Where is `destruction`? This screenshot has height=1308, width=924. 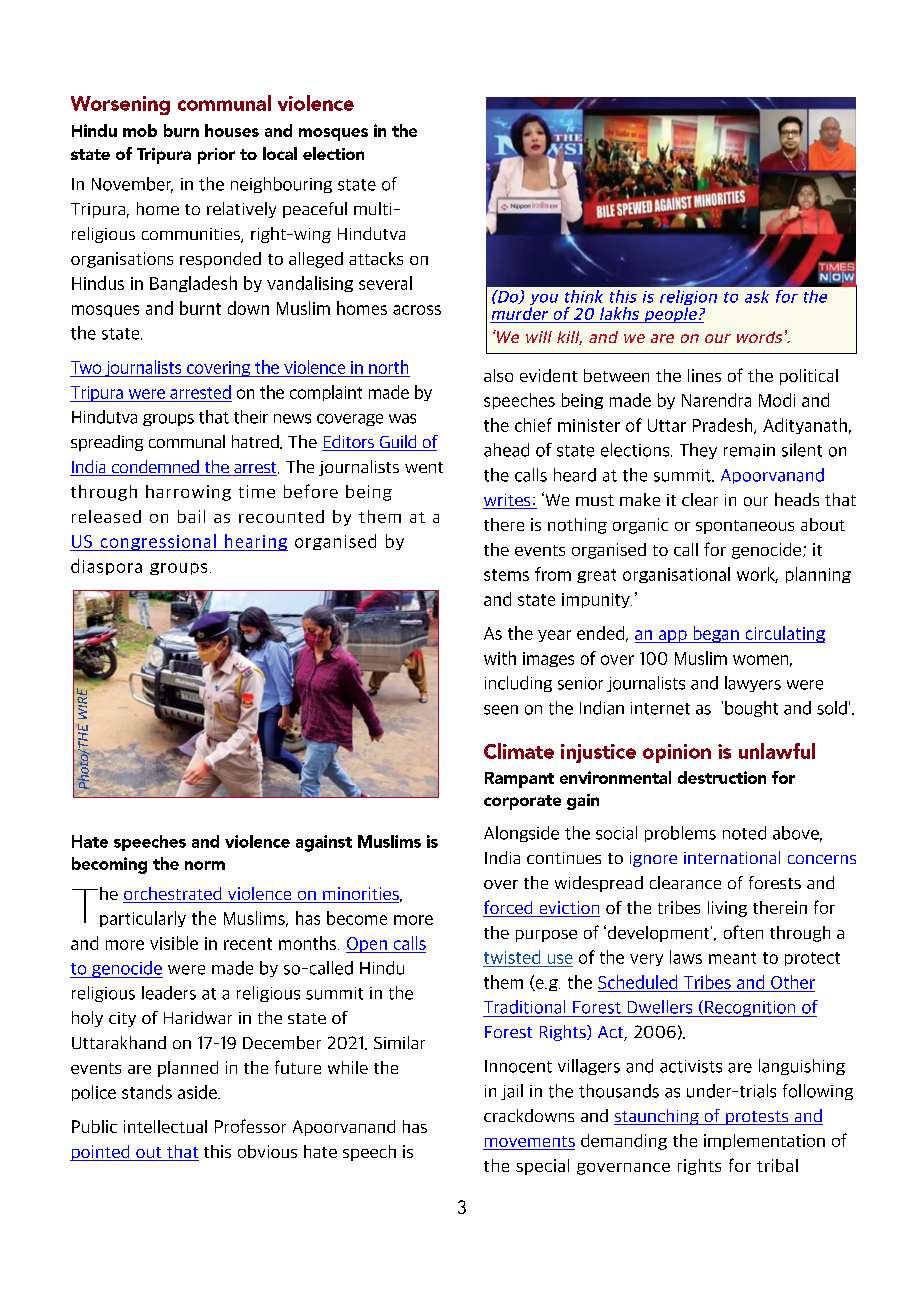
destruction is located at coordinates (722, 777).
